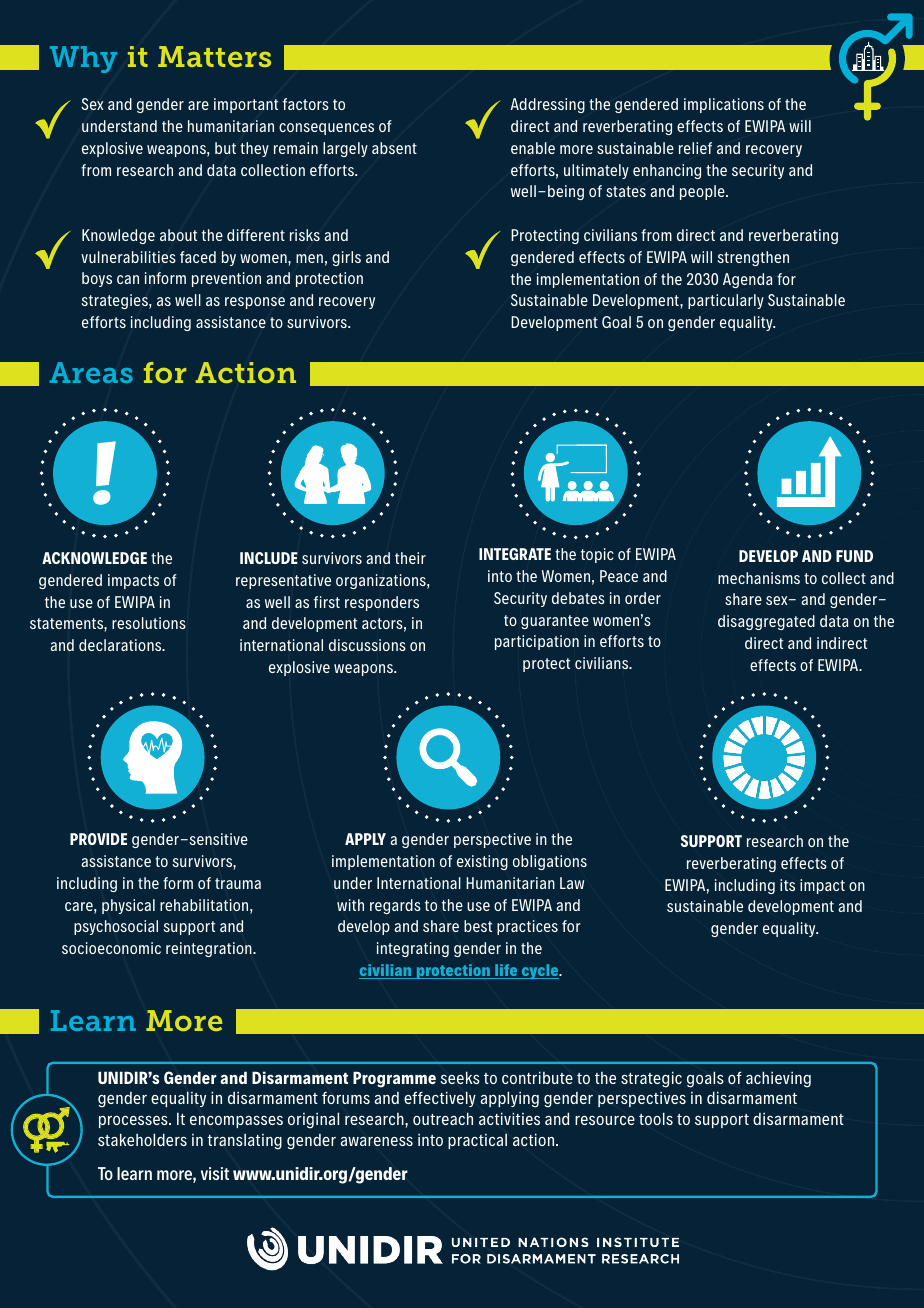 This document has height=1308, width=924. Describe the element at coordinates (98, 839) in the document. I see `PROVIDE` at that location.
